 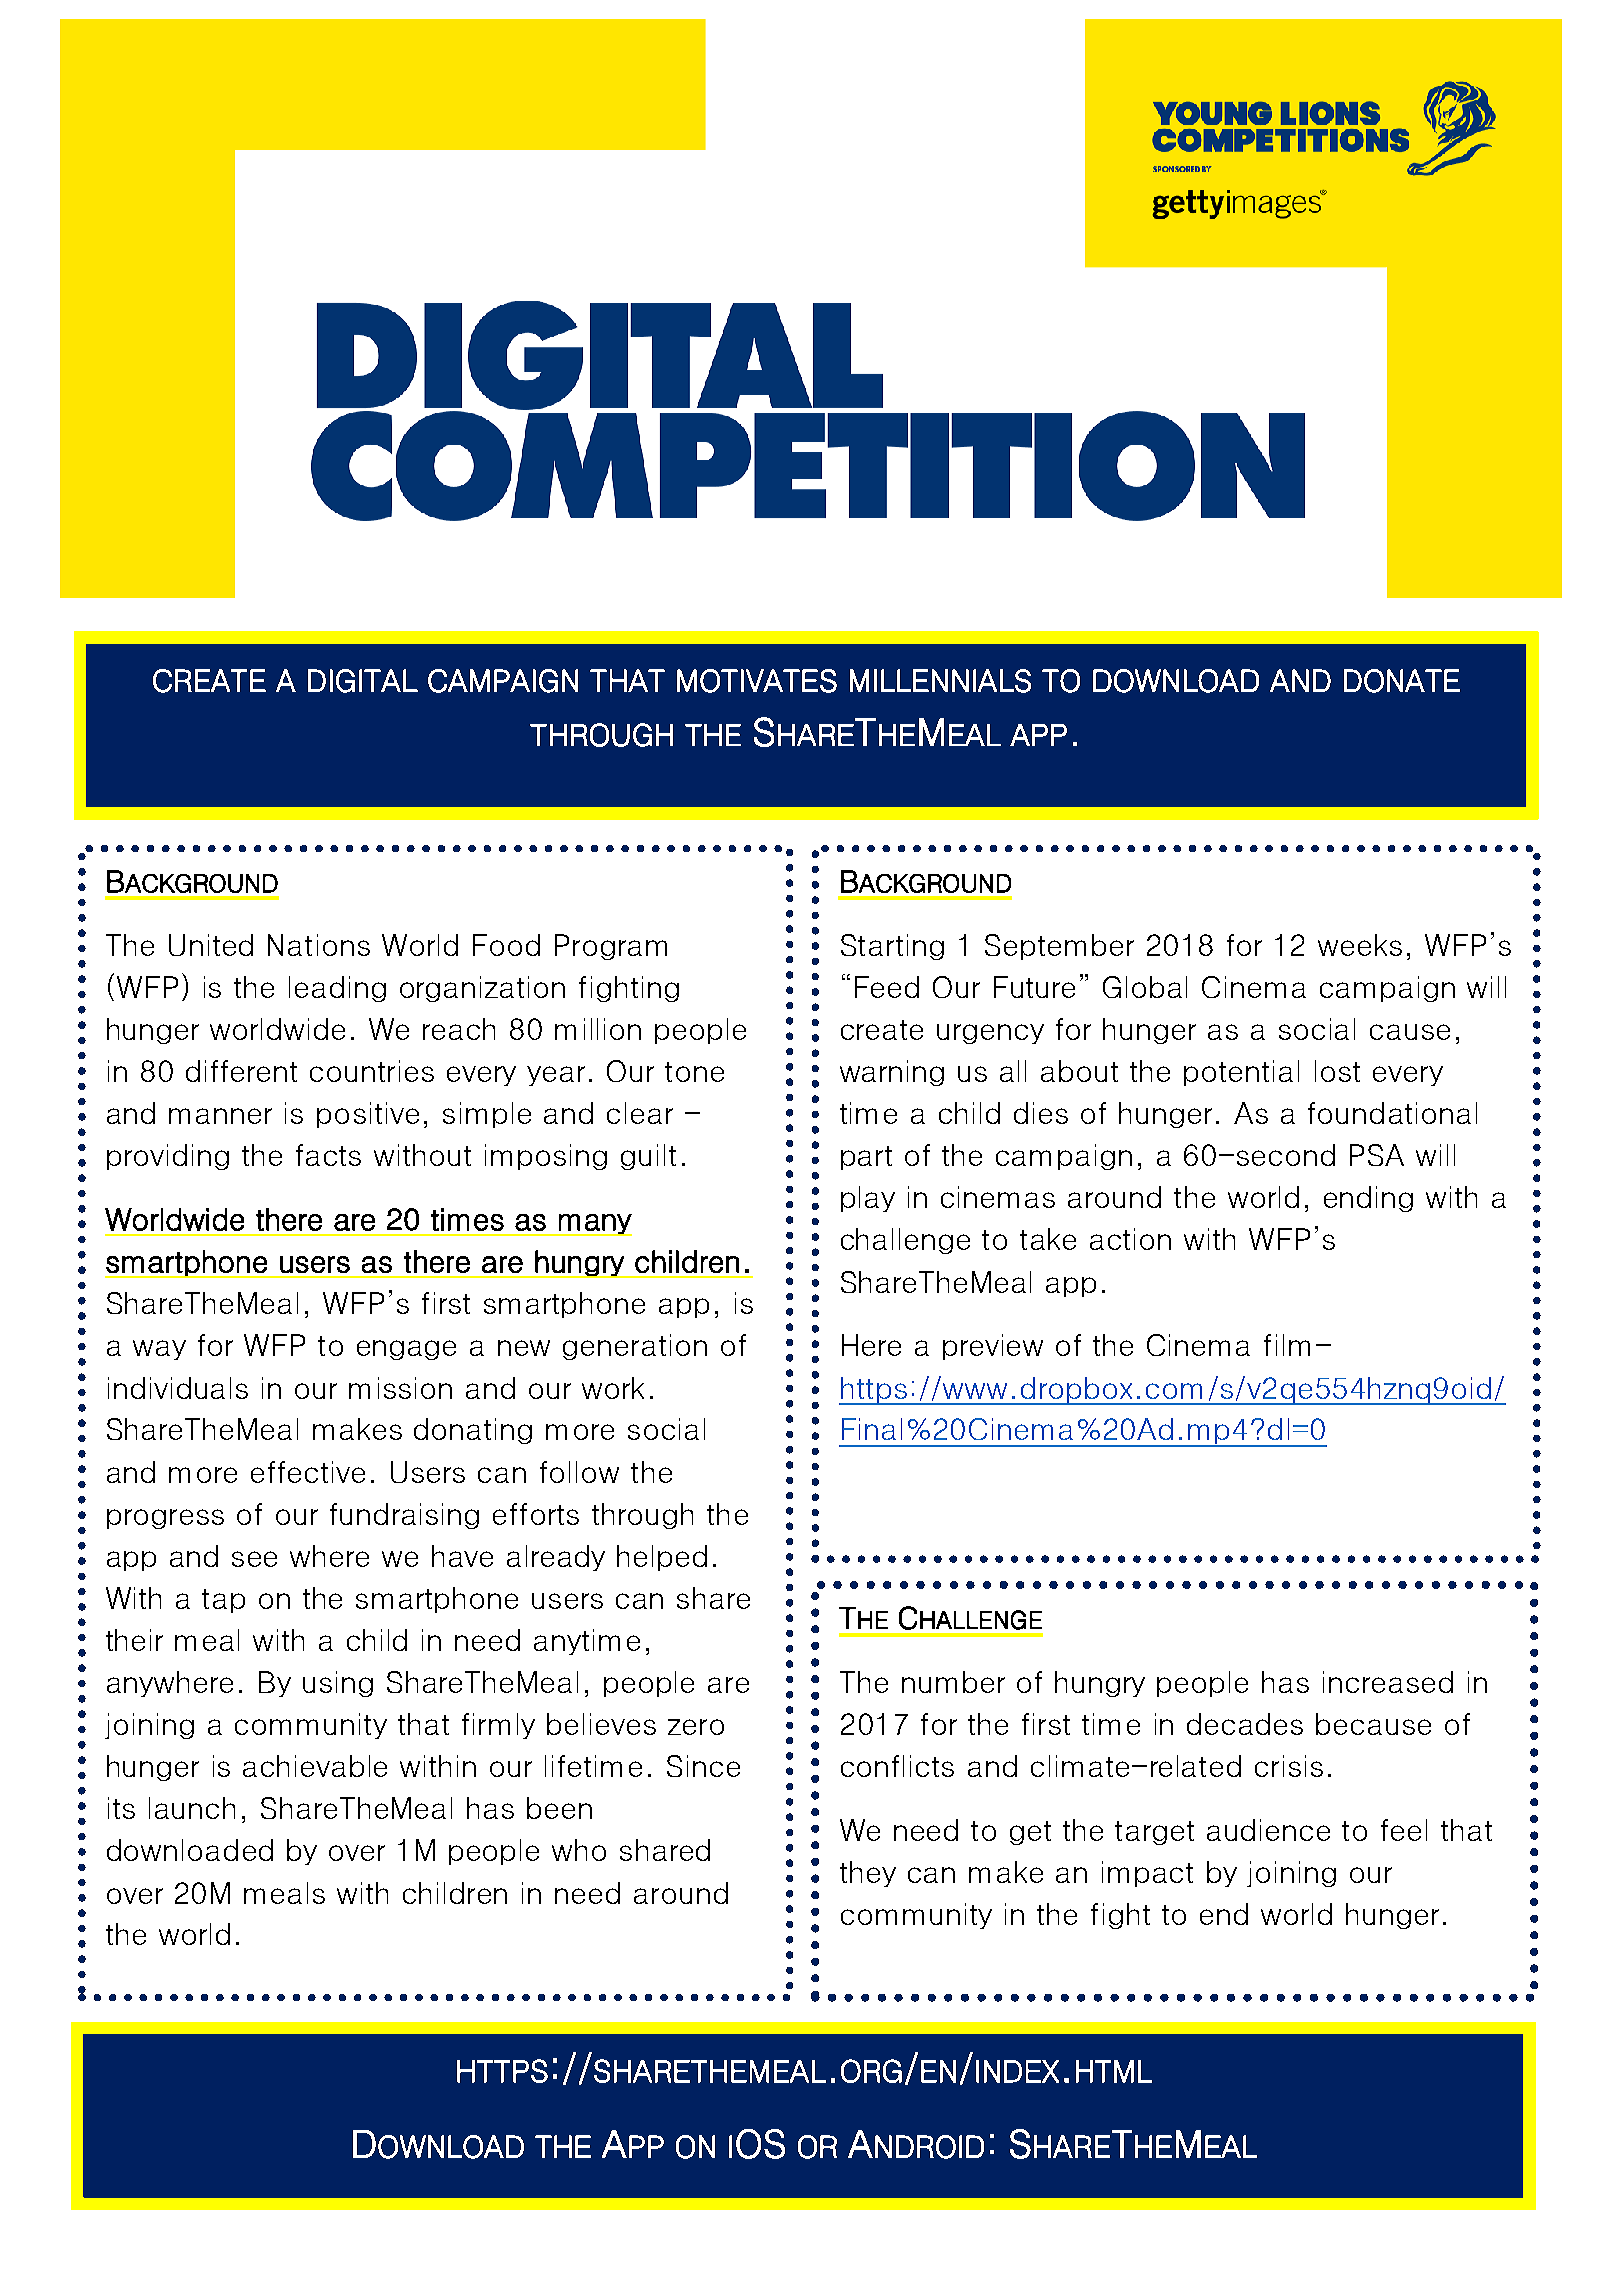 What do you see at coordinates (993, 1347) in the image?
I see `preview` at bounding box center [993, 1347].
